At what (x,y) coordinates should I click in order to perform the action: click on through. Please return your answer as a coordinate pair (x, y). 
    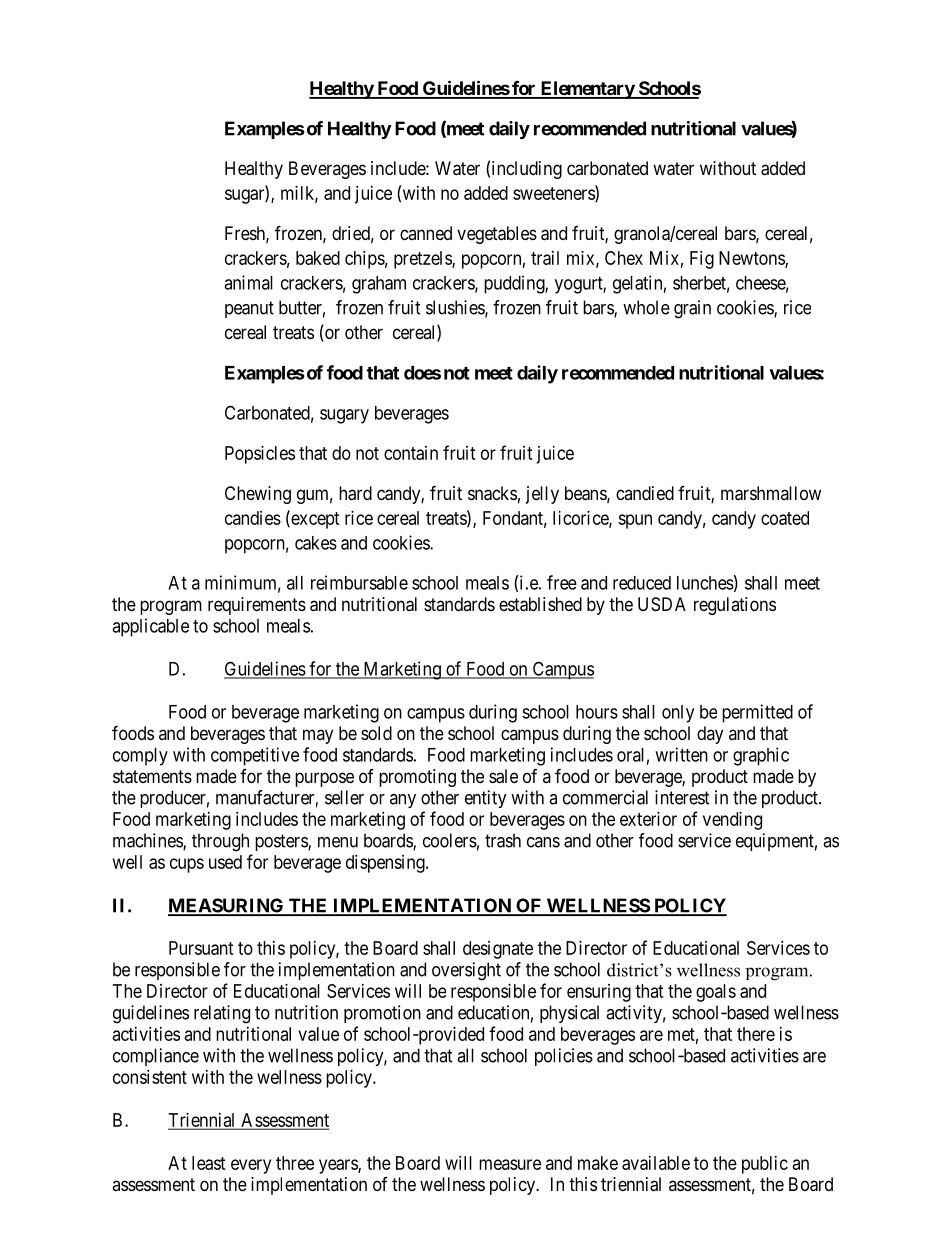
    Looking at the image, I should click on (220, 842).
